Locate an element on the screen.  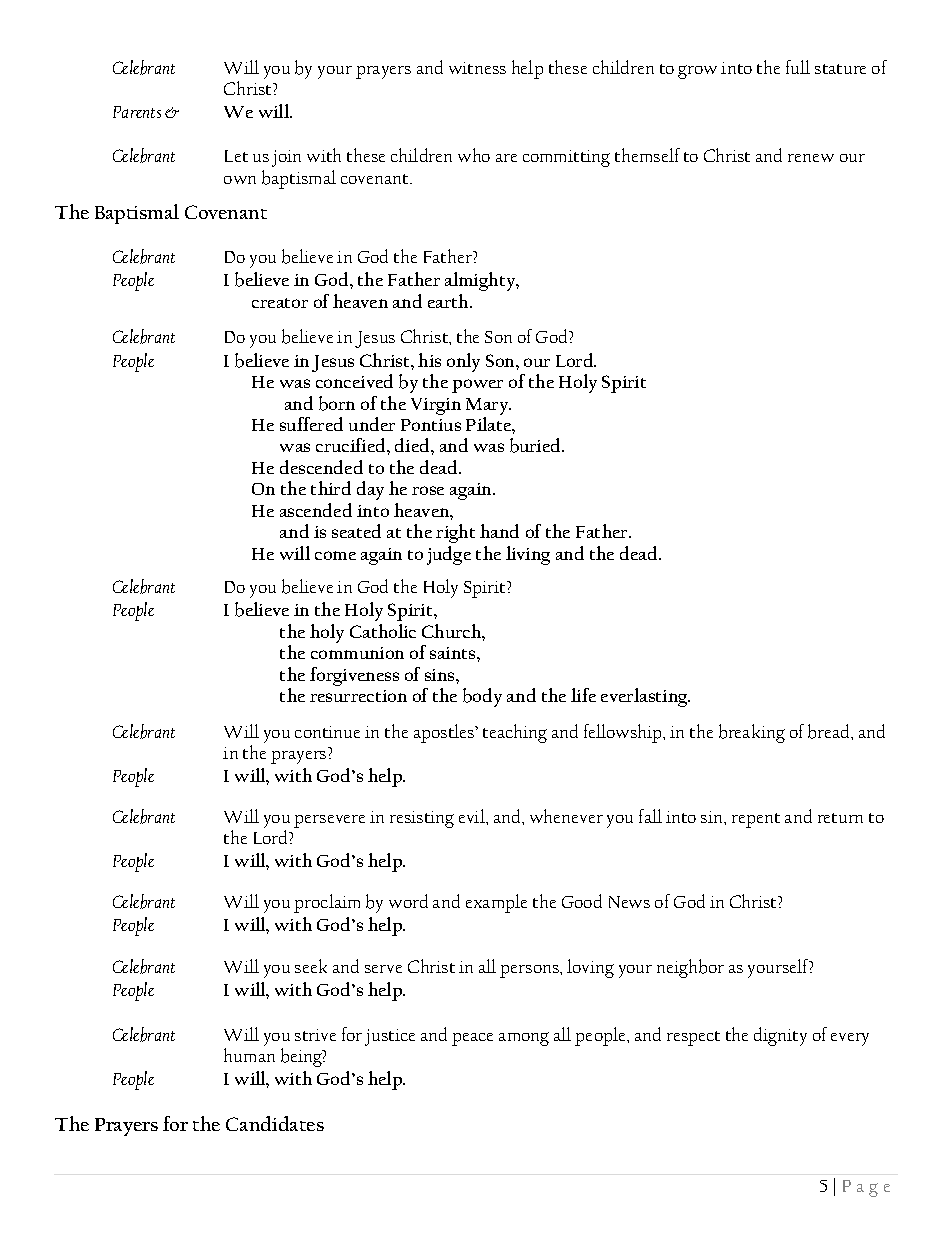
witness is located at coordinates (477, 68).
